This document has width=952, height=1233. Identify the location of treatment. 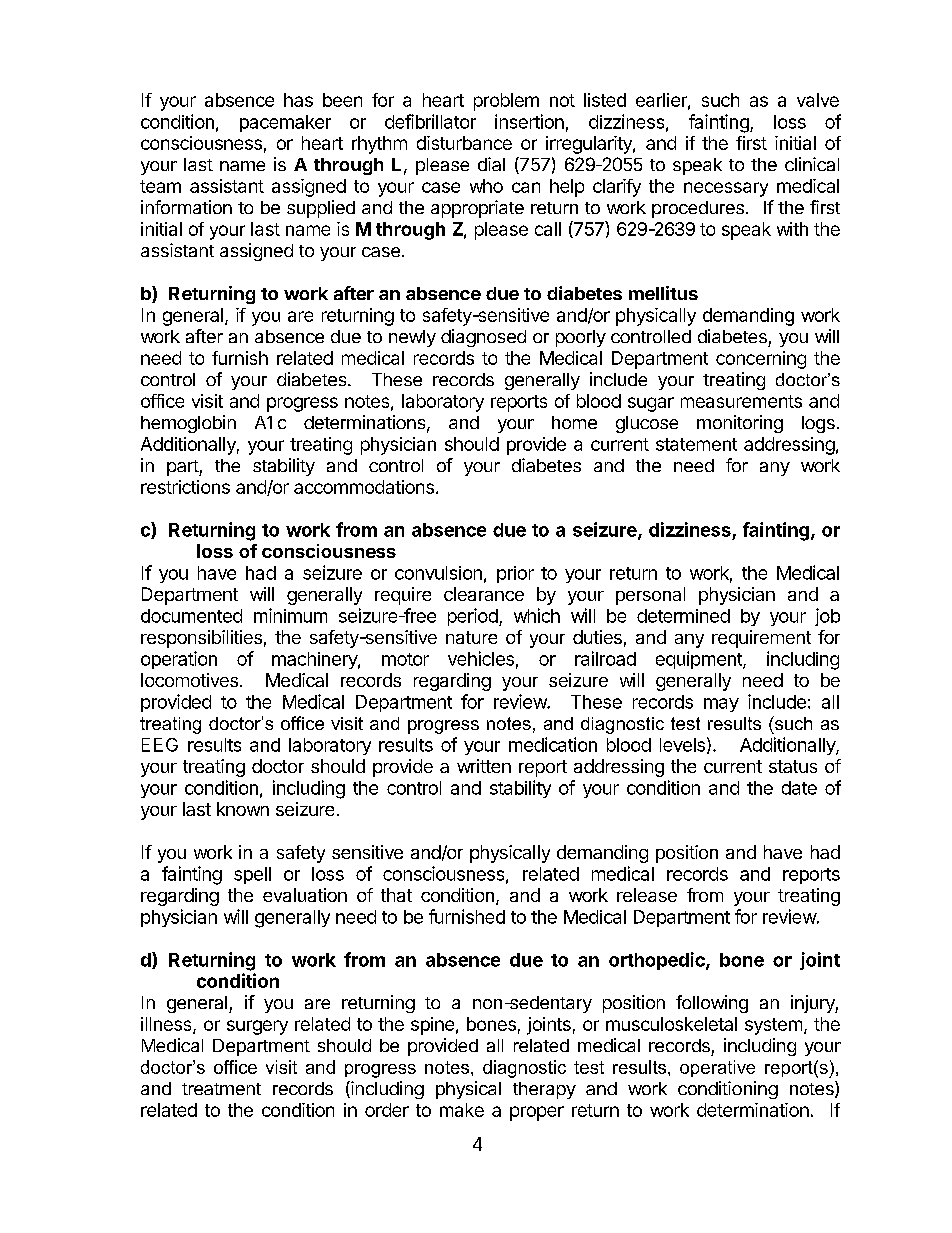
(221, 1089).
